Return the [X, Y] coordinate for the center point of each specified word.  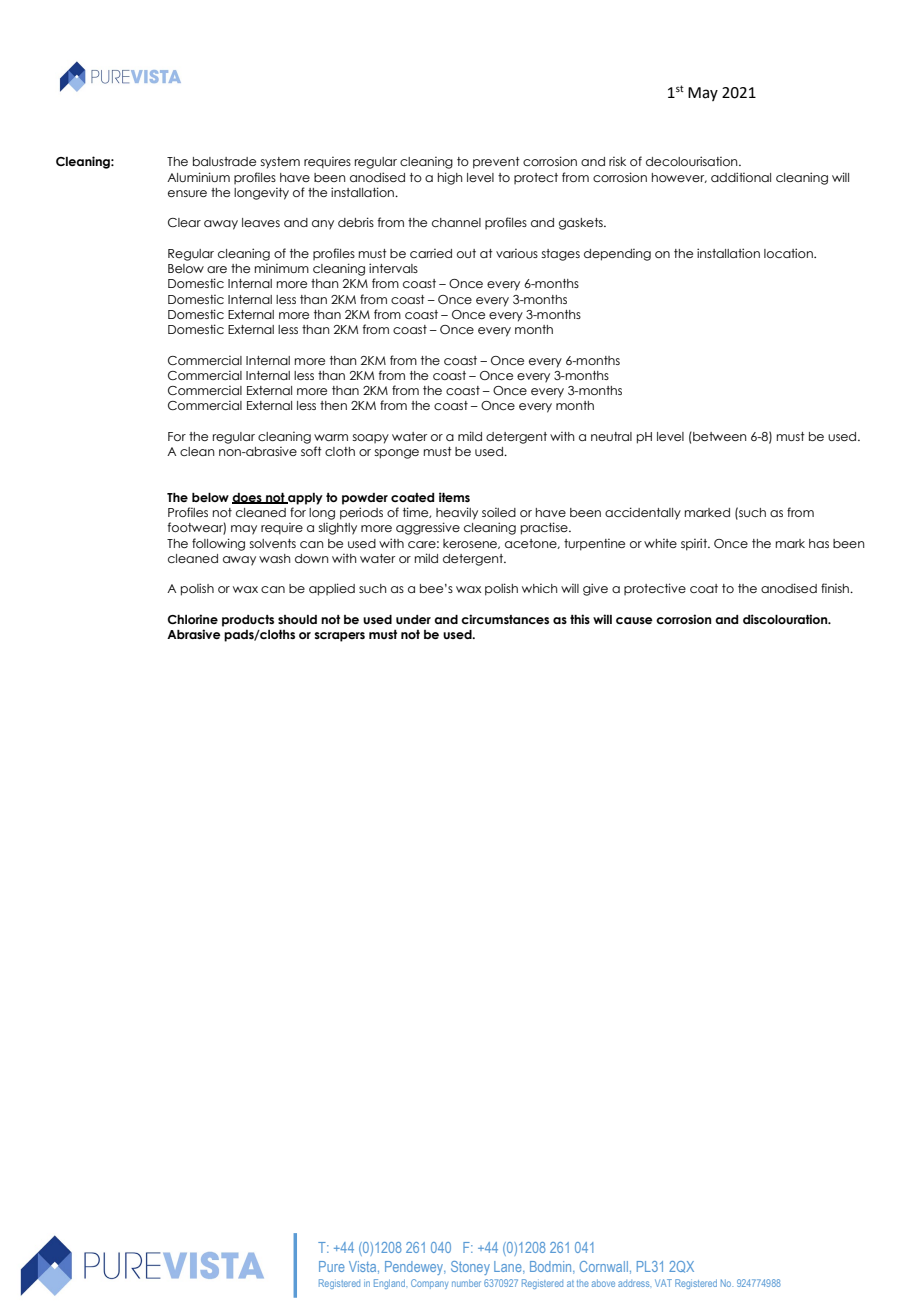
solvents [273, 543]
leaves [261, 222]
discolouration [786, 619]
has [819, 543]
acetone [532, 544]
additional [741, 177]
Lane [509, 1267]
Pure [332, 1266]
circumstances [505, 619]
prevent [496, 163]
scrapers [340, 637]
